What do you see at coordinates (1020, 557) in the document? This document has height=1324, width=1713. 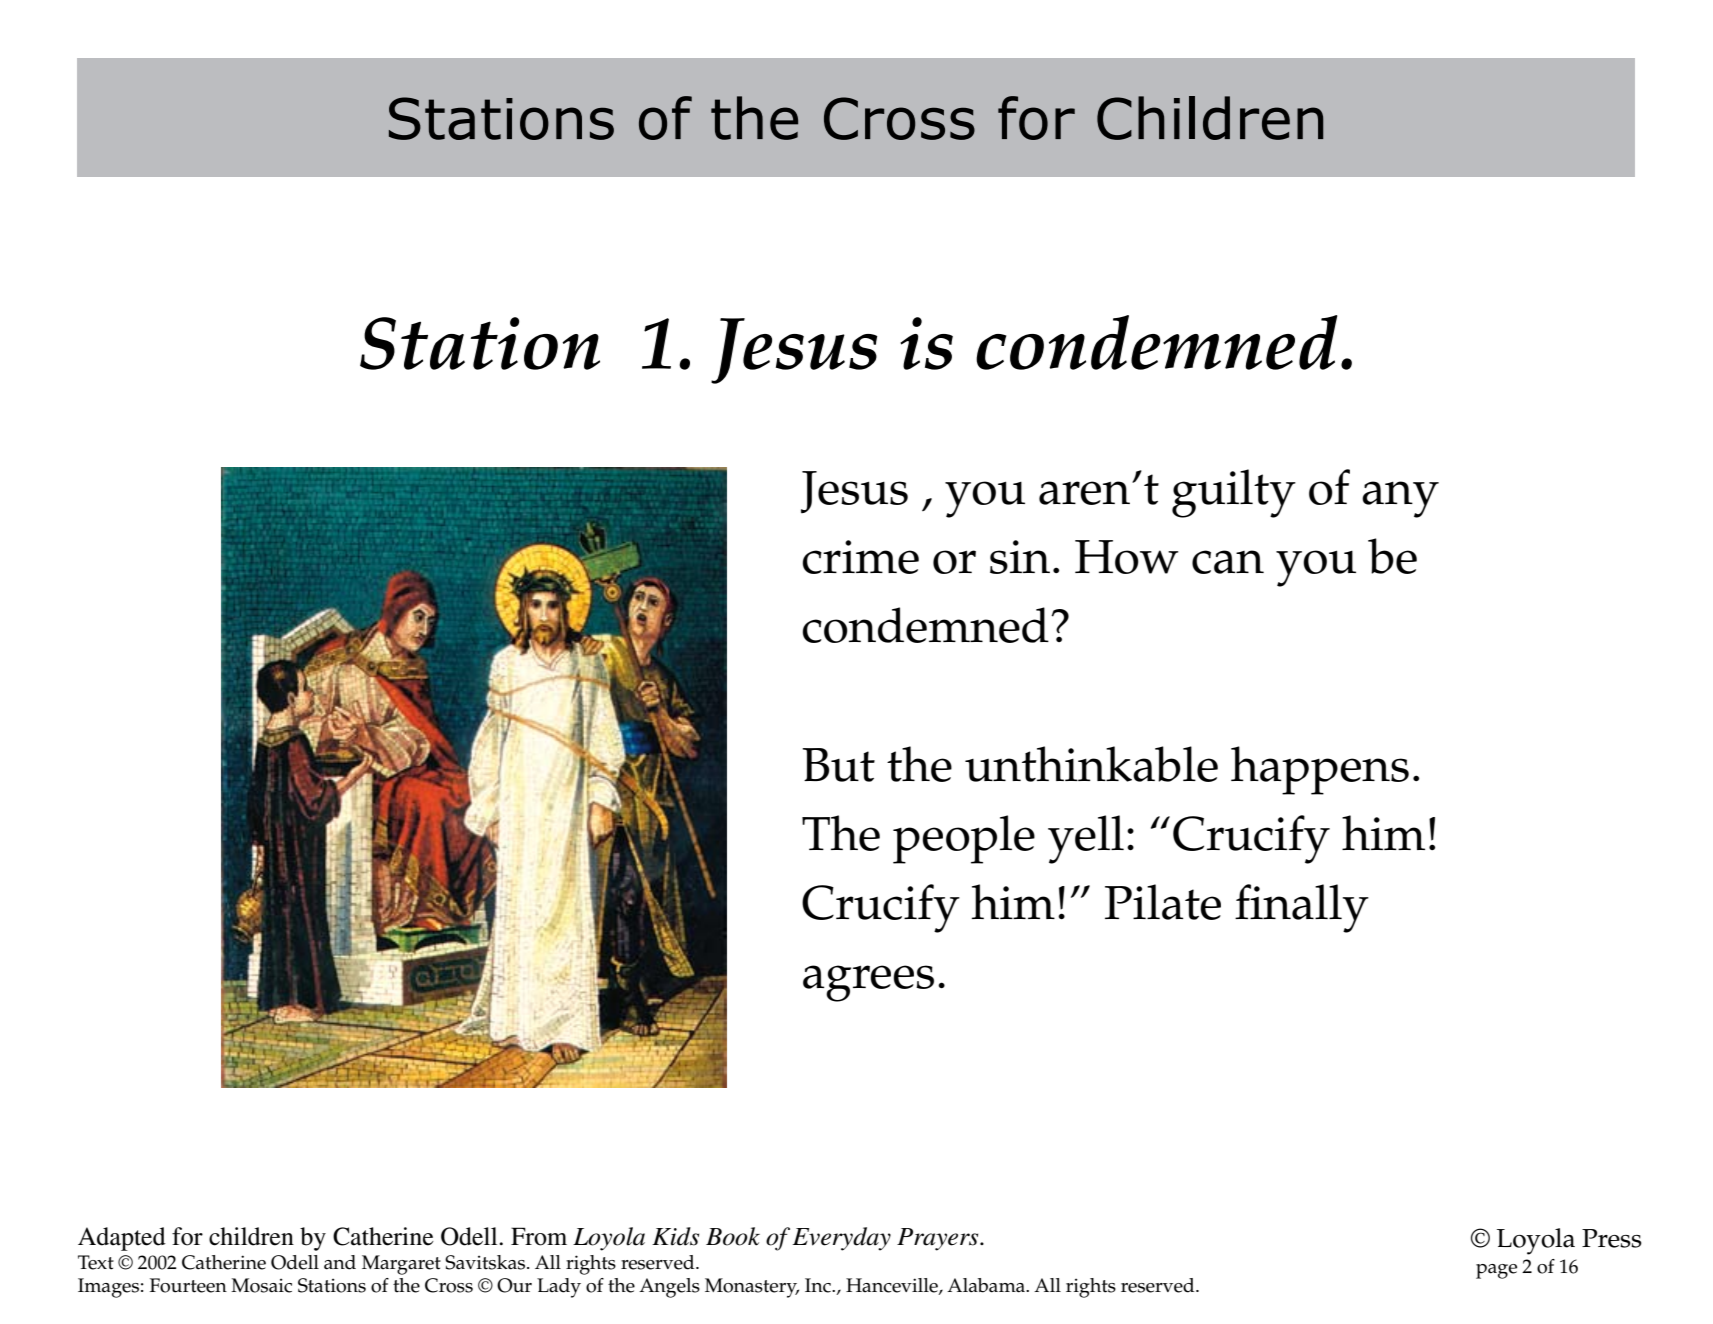 I see `sin` at bounding box center [1020, 557].
